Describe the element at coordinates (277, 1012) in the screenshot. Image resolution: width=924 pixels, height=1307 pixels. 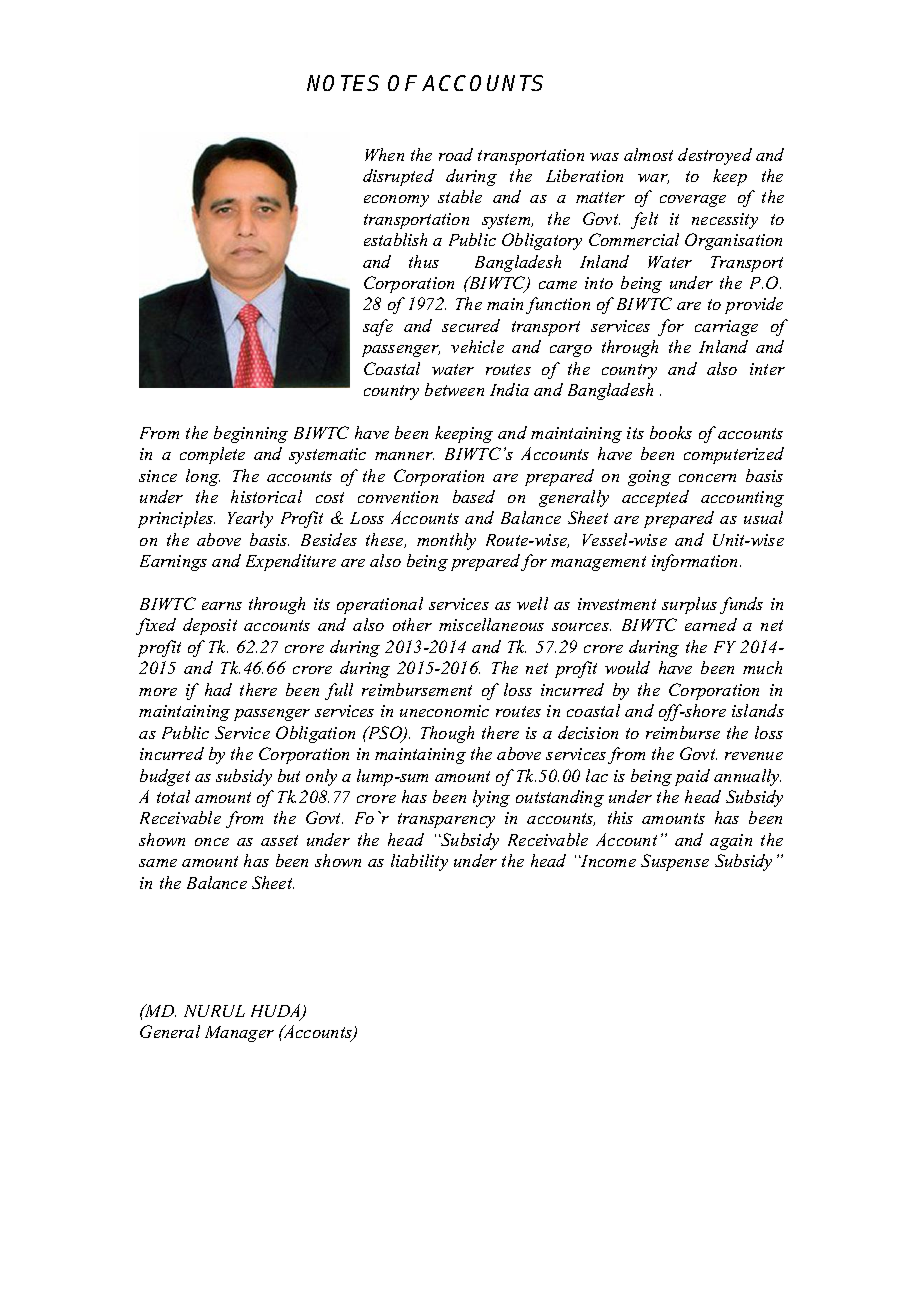
I see `HUDA` at that location.
